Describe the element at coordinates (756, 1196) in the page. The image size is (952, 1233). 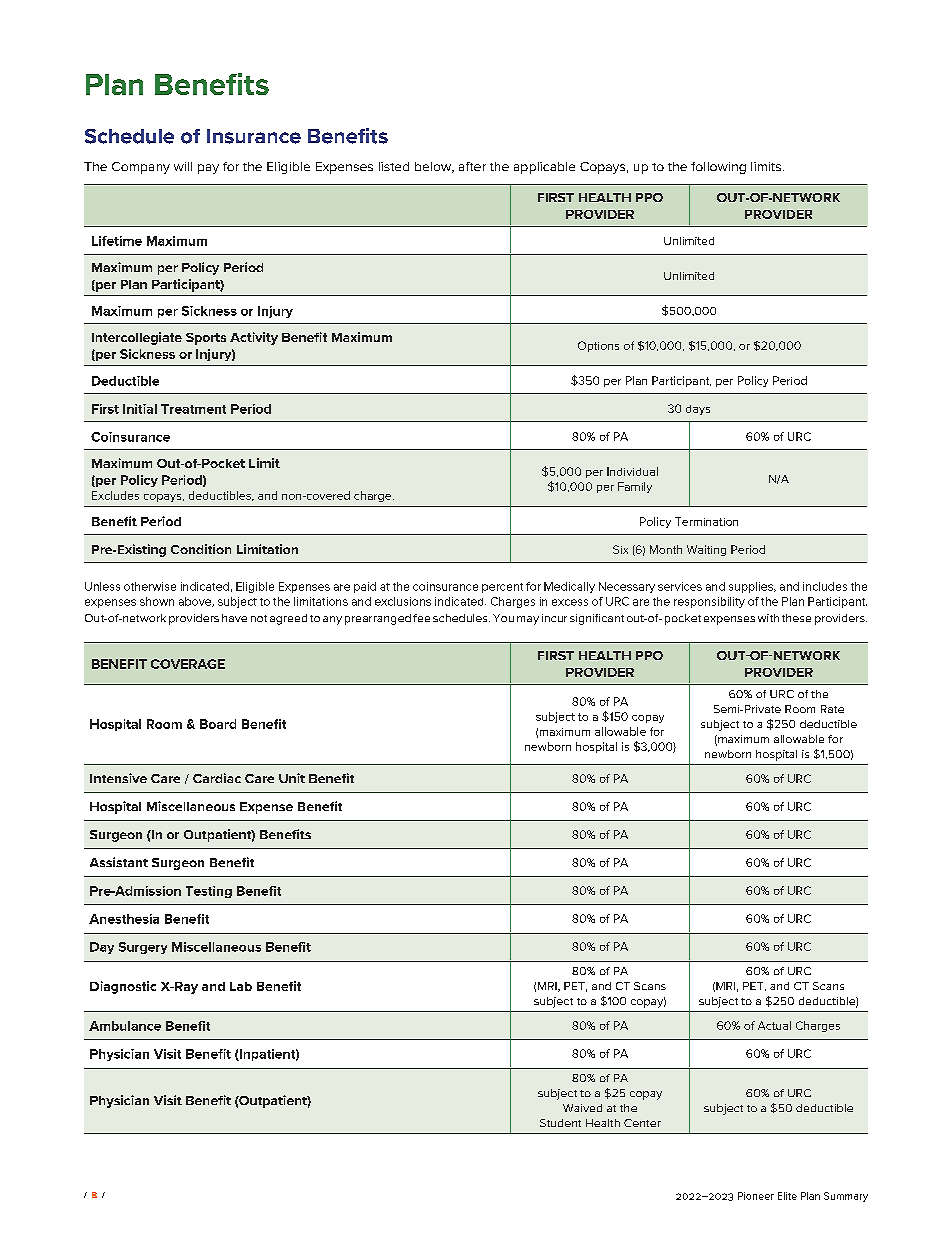
I see `Pioneer` at that location.
